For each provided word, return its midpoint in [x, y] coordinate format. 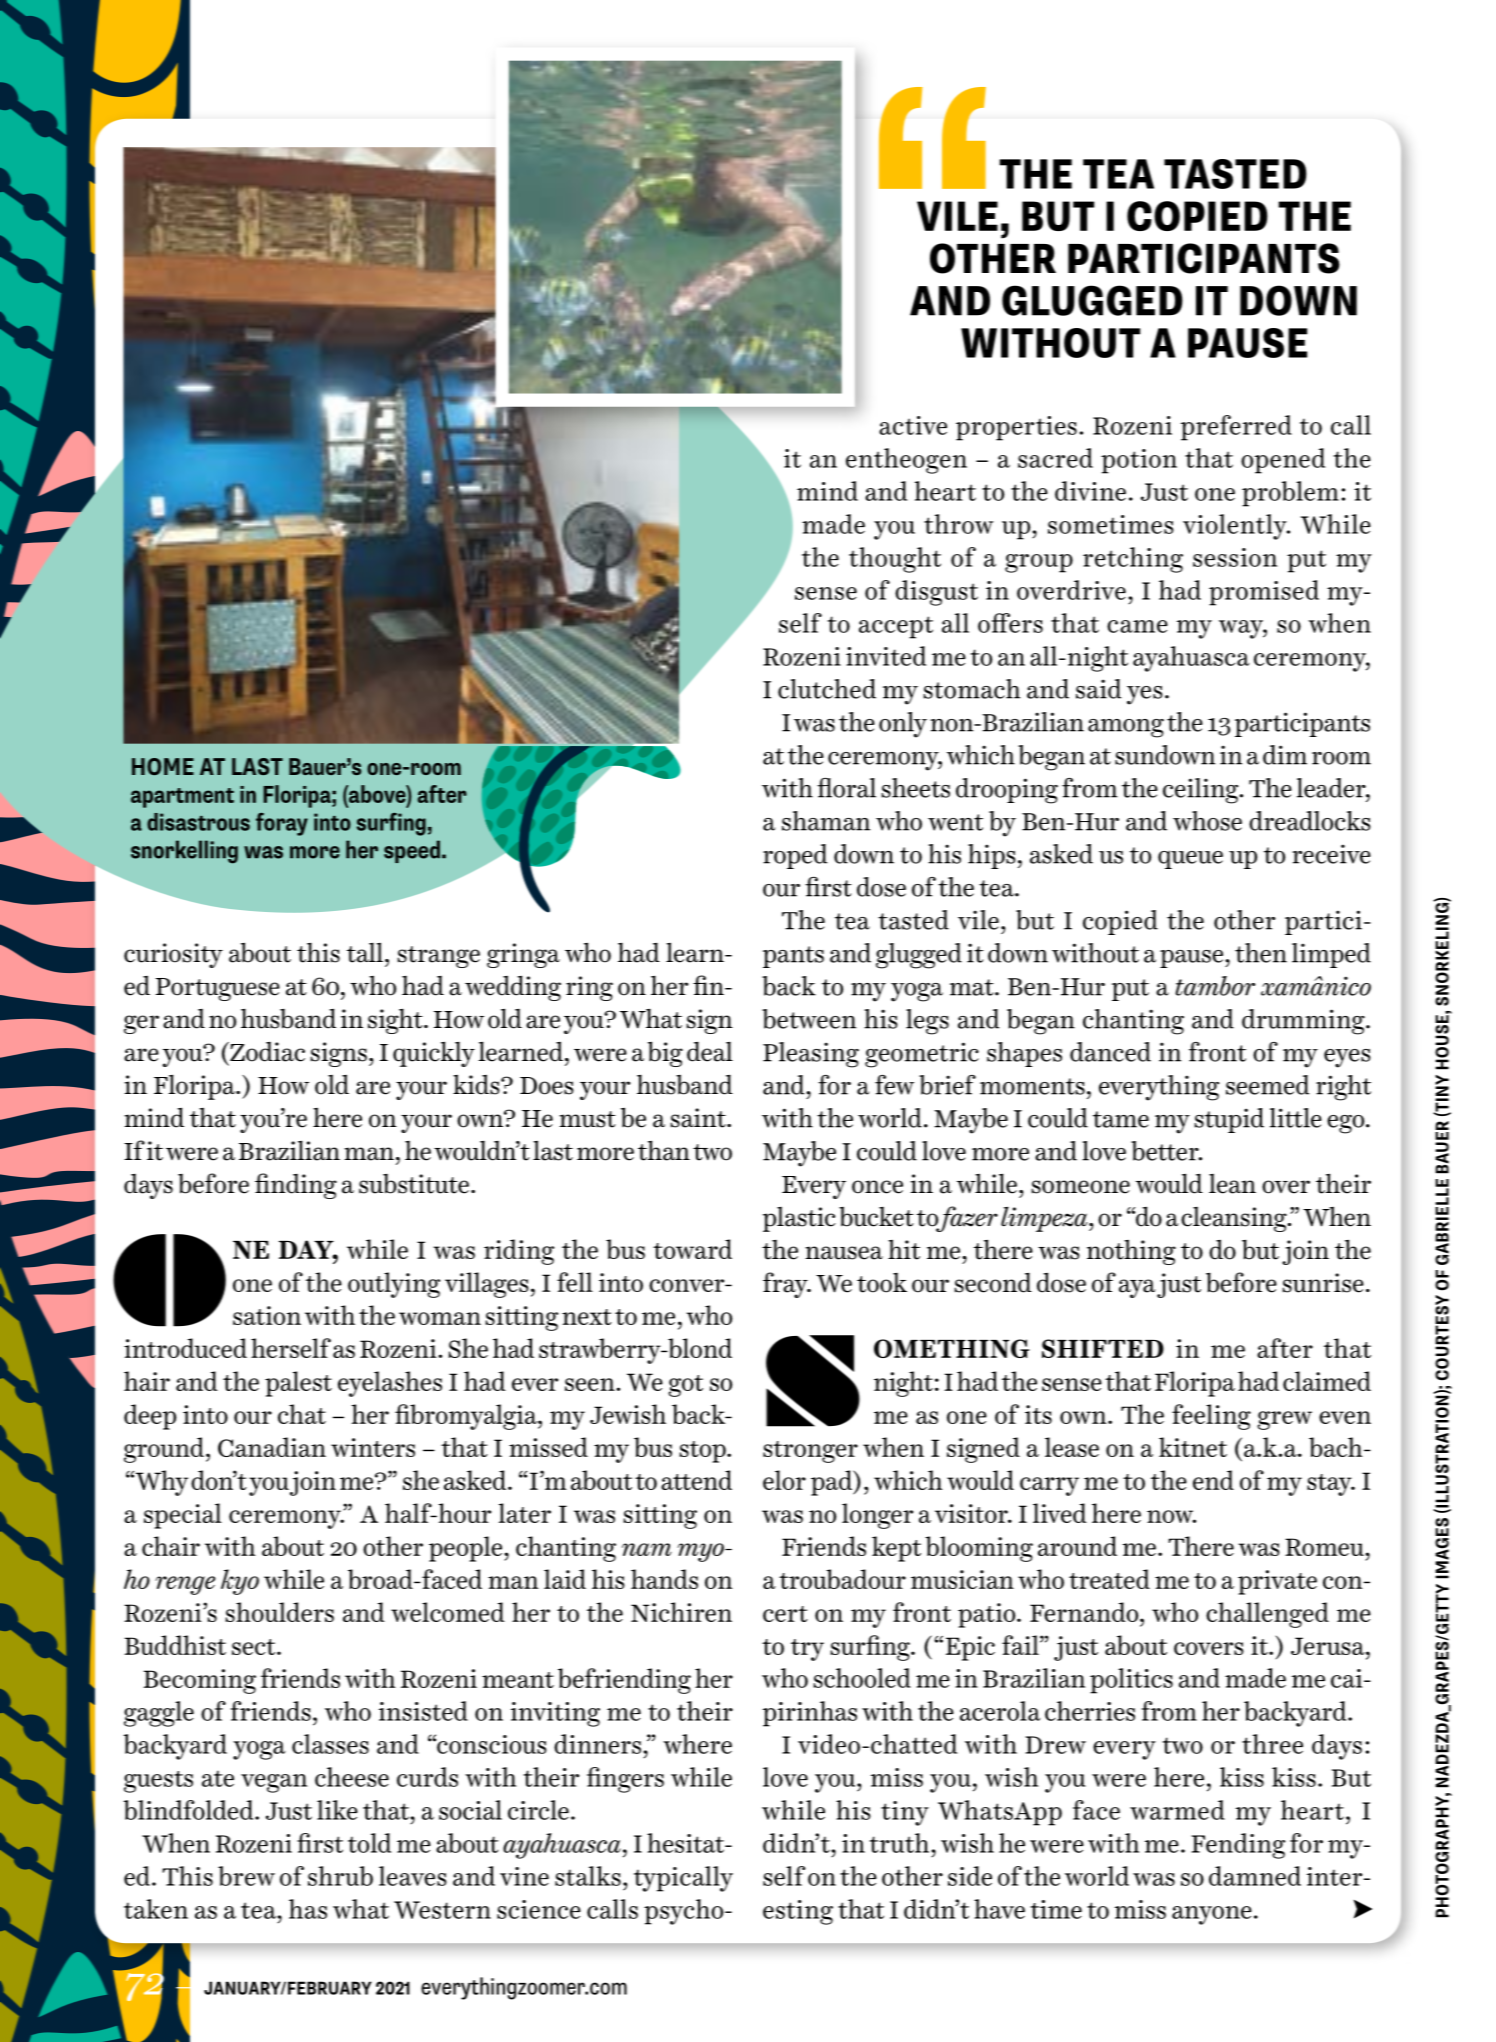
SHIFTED [1103, 1348]
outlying [394, 1285]
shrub [340, 1876]
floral [846, 787]
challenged [1267, 1615]
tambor [1215, 986]
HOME [163, 766]
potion [1139, 461]
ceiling [1202, 791]
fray [786, 1285]
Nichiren [681, 1612]
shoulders [279, 1612]
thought [895, 560]
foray [282, 824]
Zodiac [266, 1052]
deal [710, 1051]
